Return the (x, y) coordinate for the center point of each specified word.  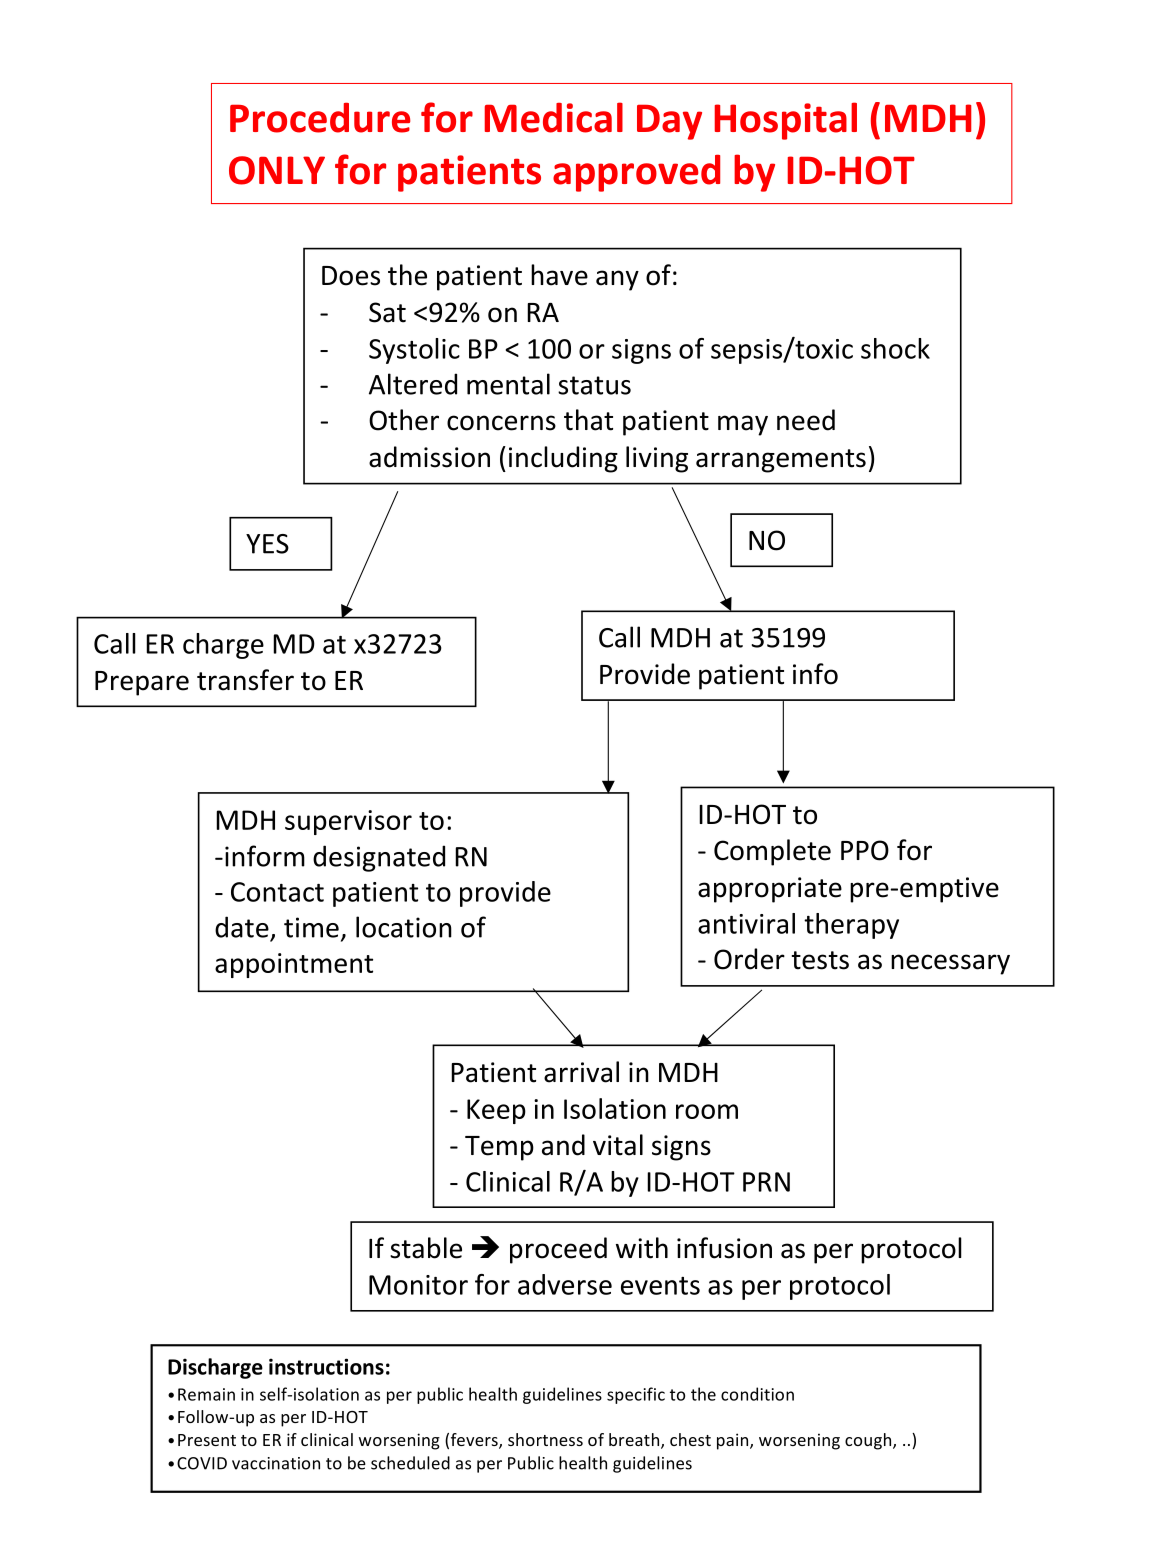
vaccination (276, 1463)
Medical (554, 117)
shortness (545, 1439)
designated (379, 858)
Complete (772, 852)
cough (869, 1441)
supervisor (348, 822)
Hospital (786, 121)
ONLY (277, 170)
